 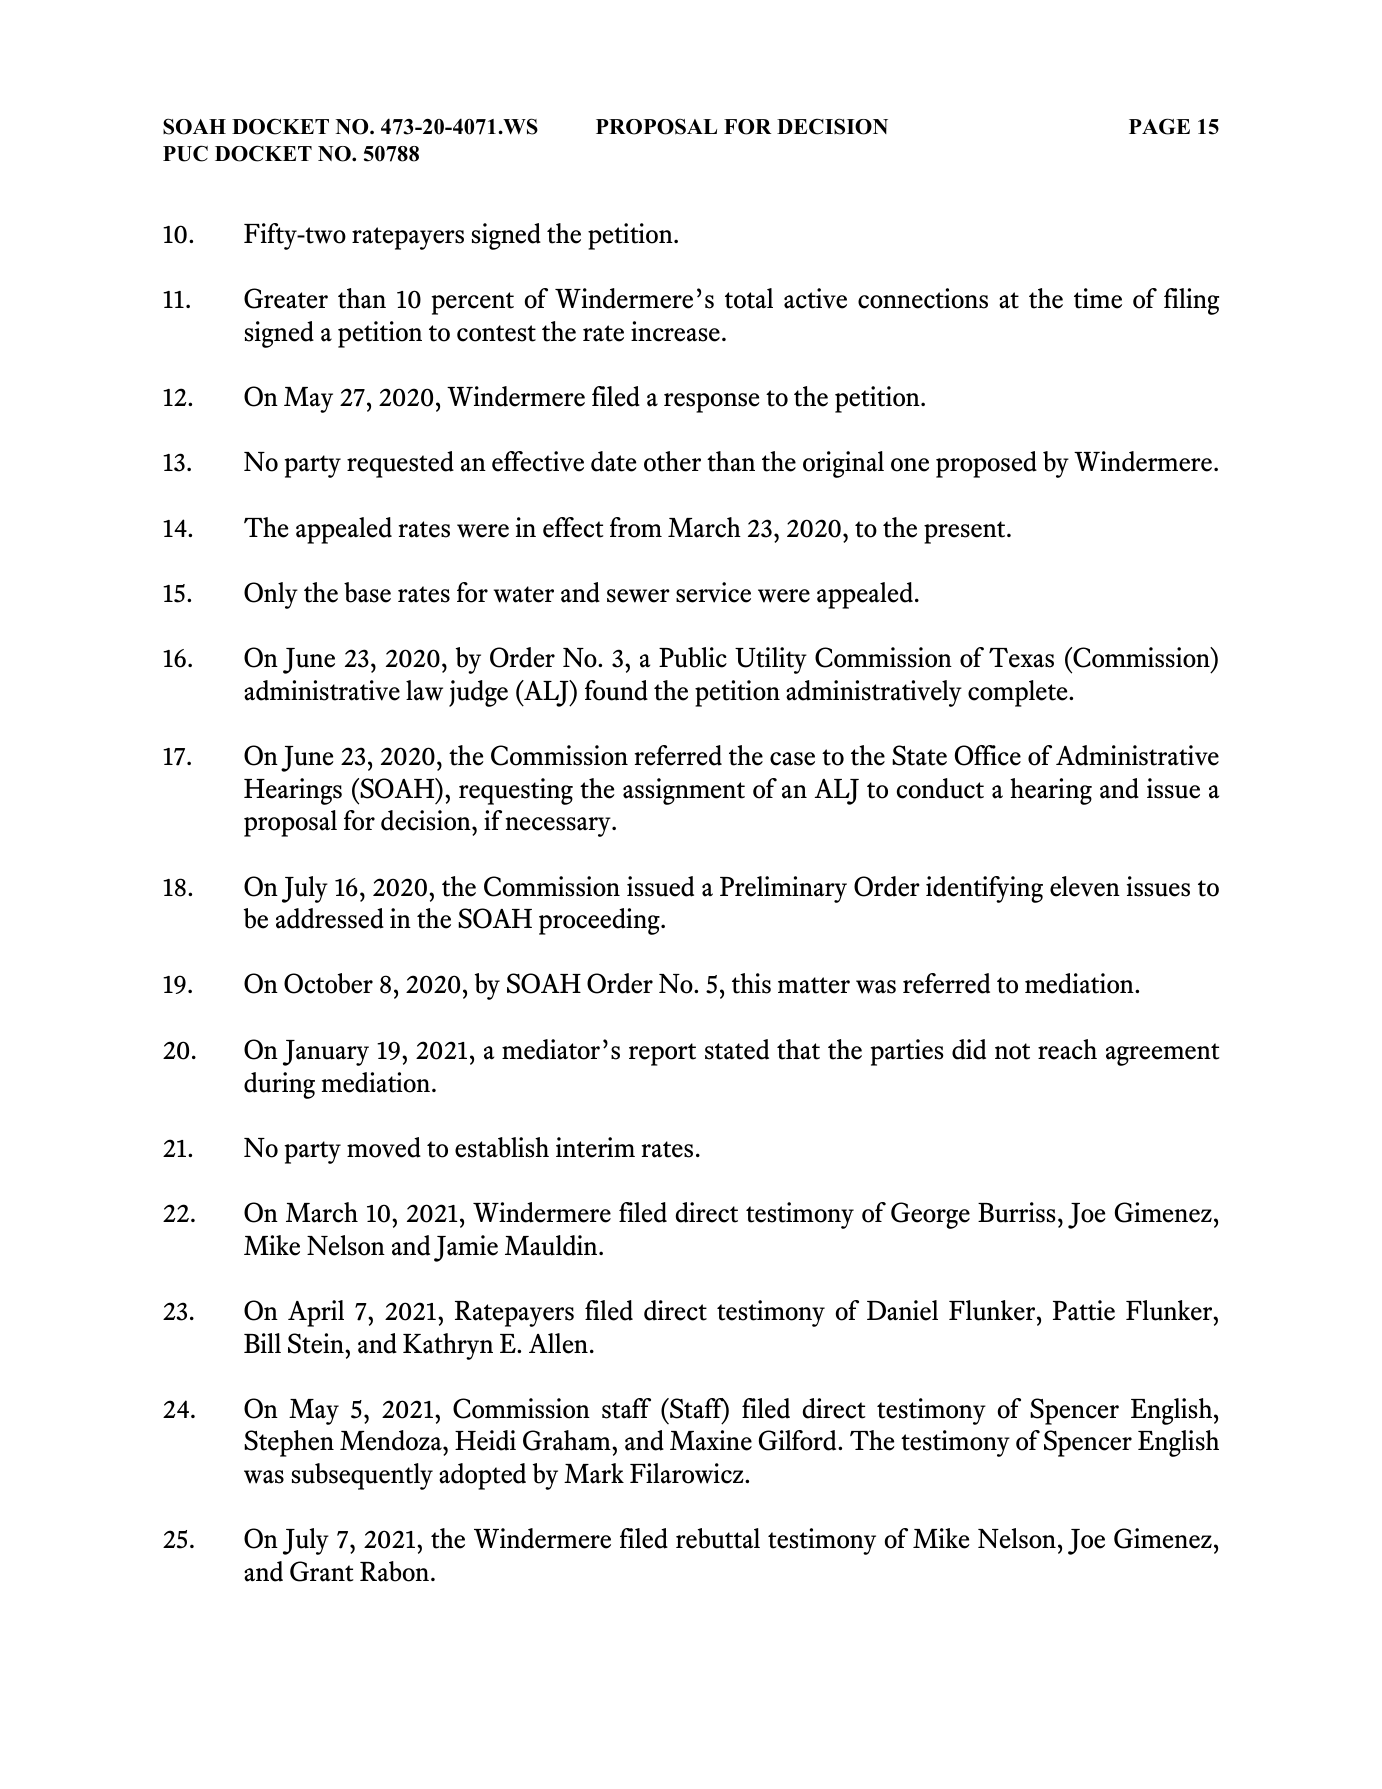 What do you see at coordinates (1084, 1310) in the screenshot?
I see `Pattie` at bounding box center [1084, 1310].
